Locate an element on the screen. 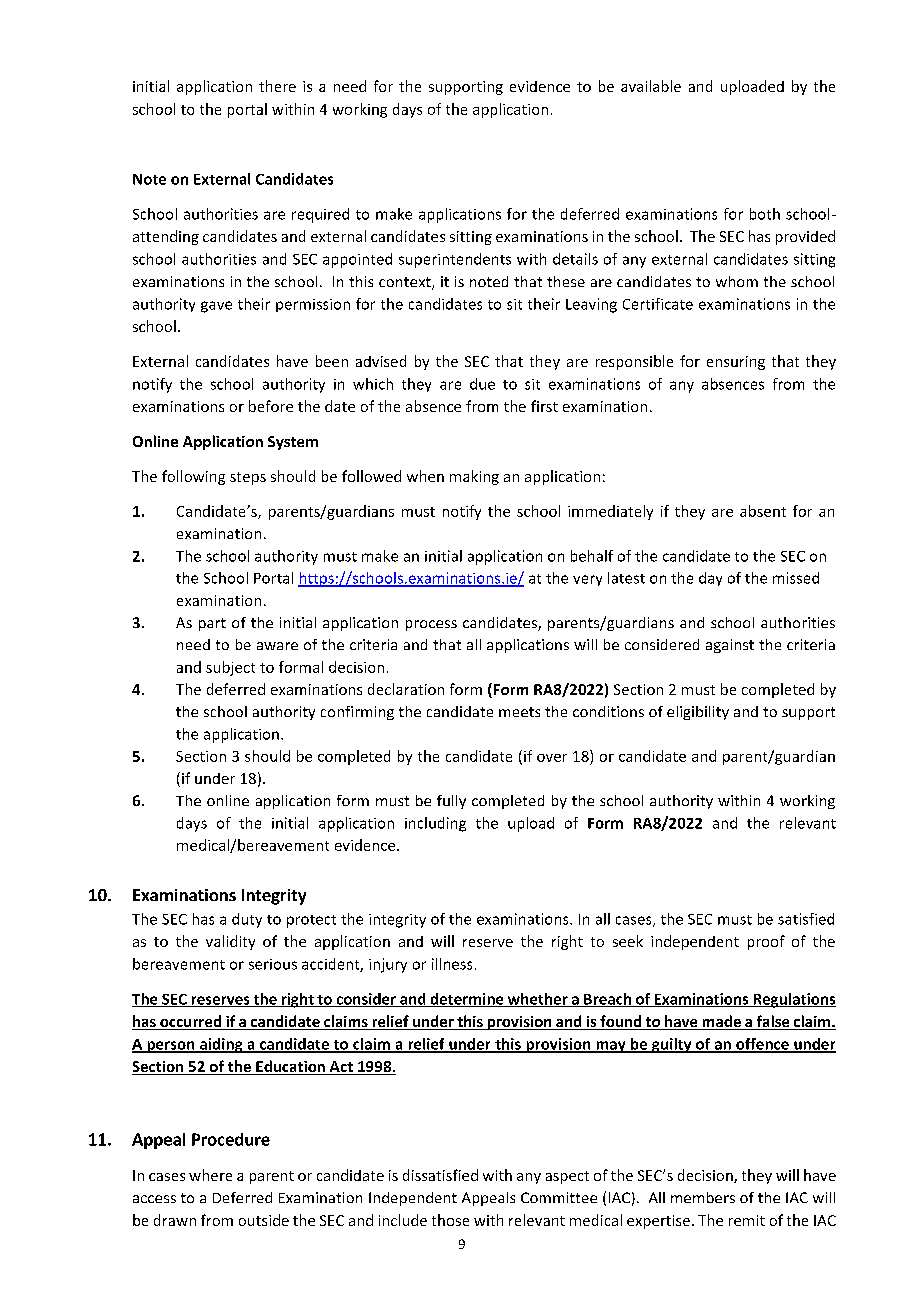  available is located at coordinates (651, 86).
